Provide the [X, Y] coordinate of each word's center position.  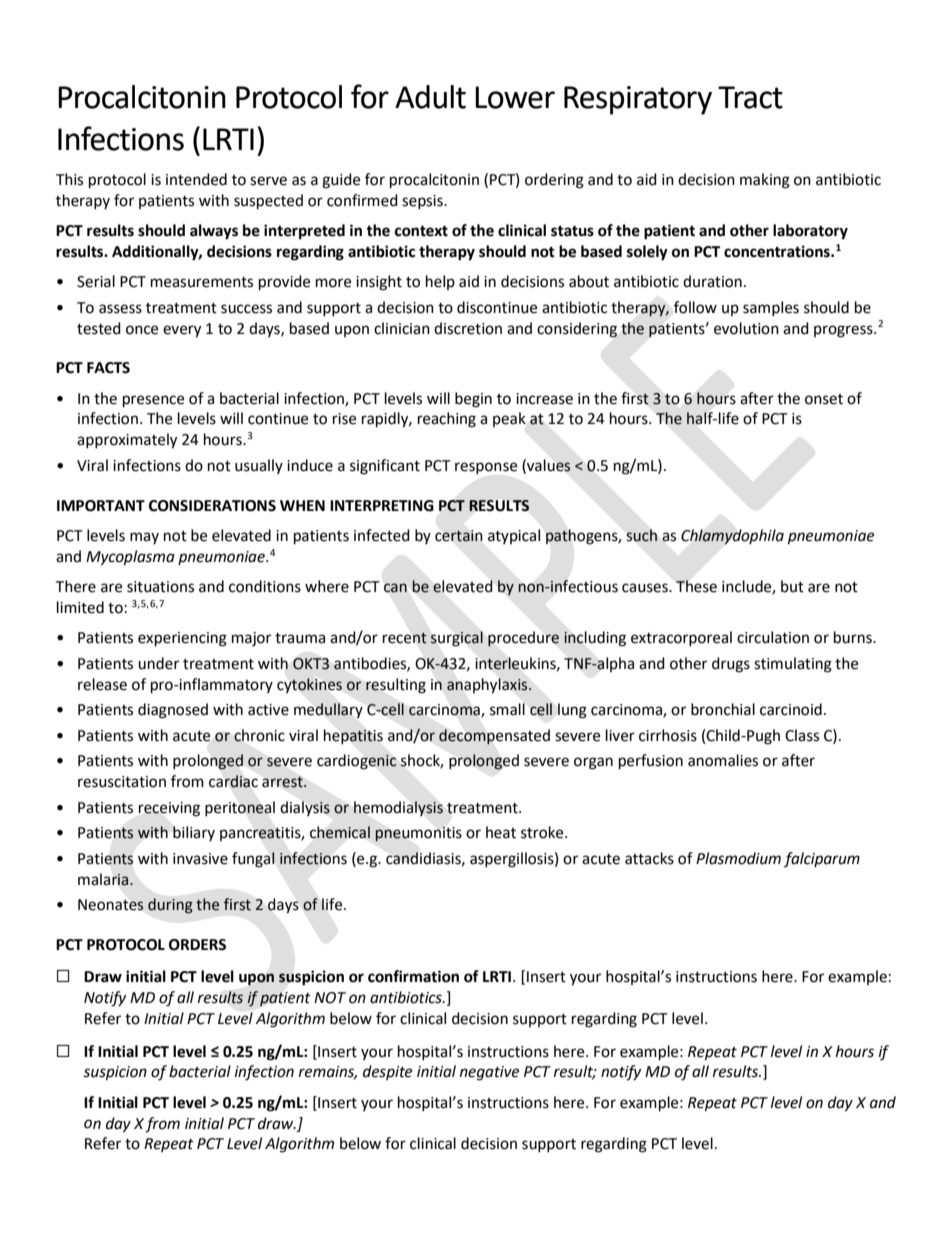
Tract [750, 97]
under [158, 663]
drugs [731, 665]
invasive [200, 859]
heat [501, 832]
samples [771, 308]
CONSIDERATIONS [212, 506]
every [182, 331]
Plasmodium [738, 858]
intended [196, 179]
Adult [430, 97]
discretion [468, 328]
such [642, 535]
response [486, 468]
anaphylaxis [488, 686]
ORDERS [197, 945]
